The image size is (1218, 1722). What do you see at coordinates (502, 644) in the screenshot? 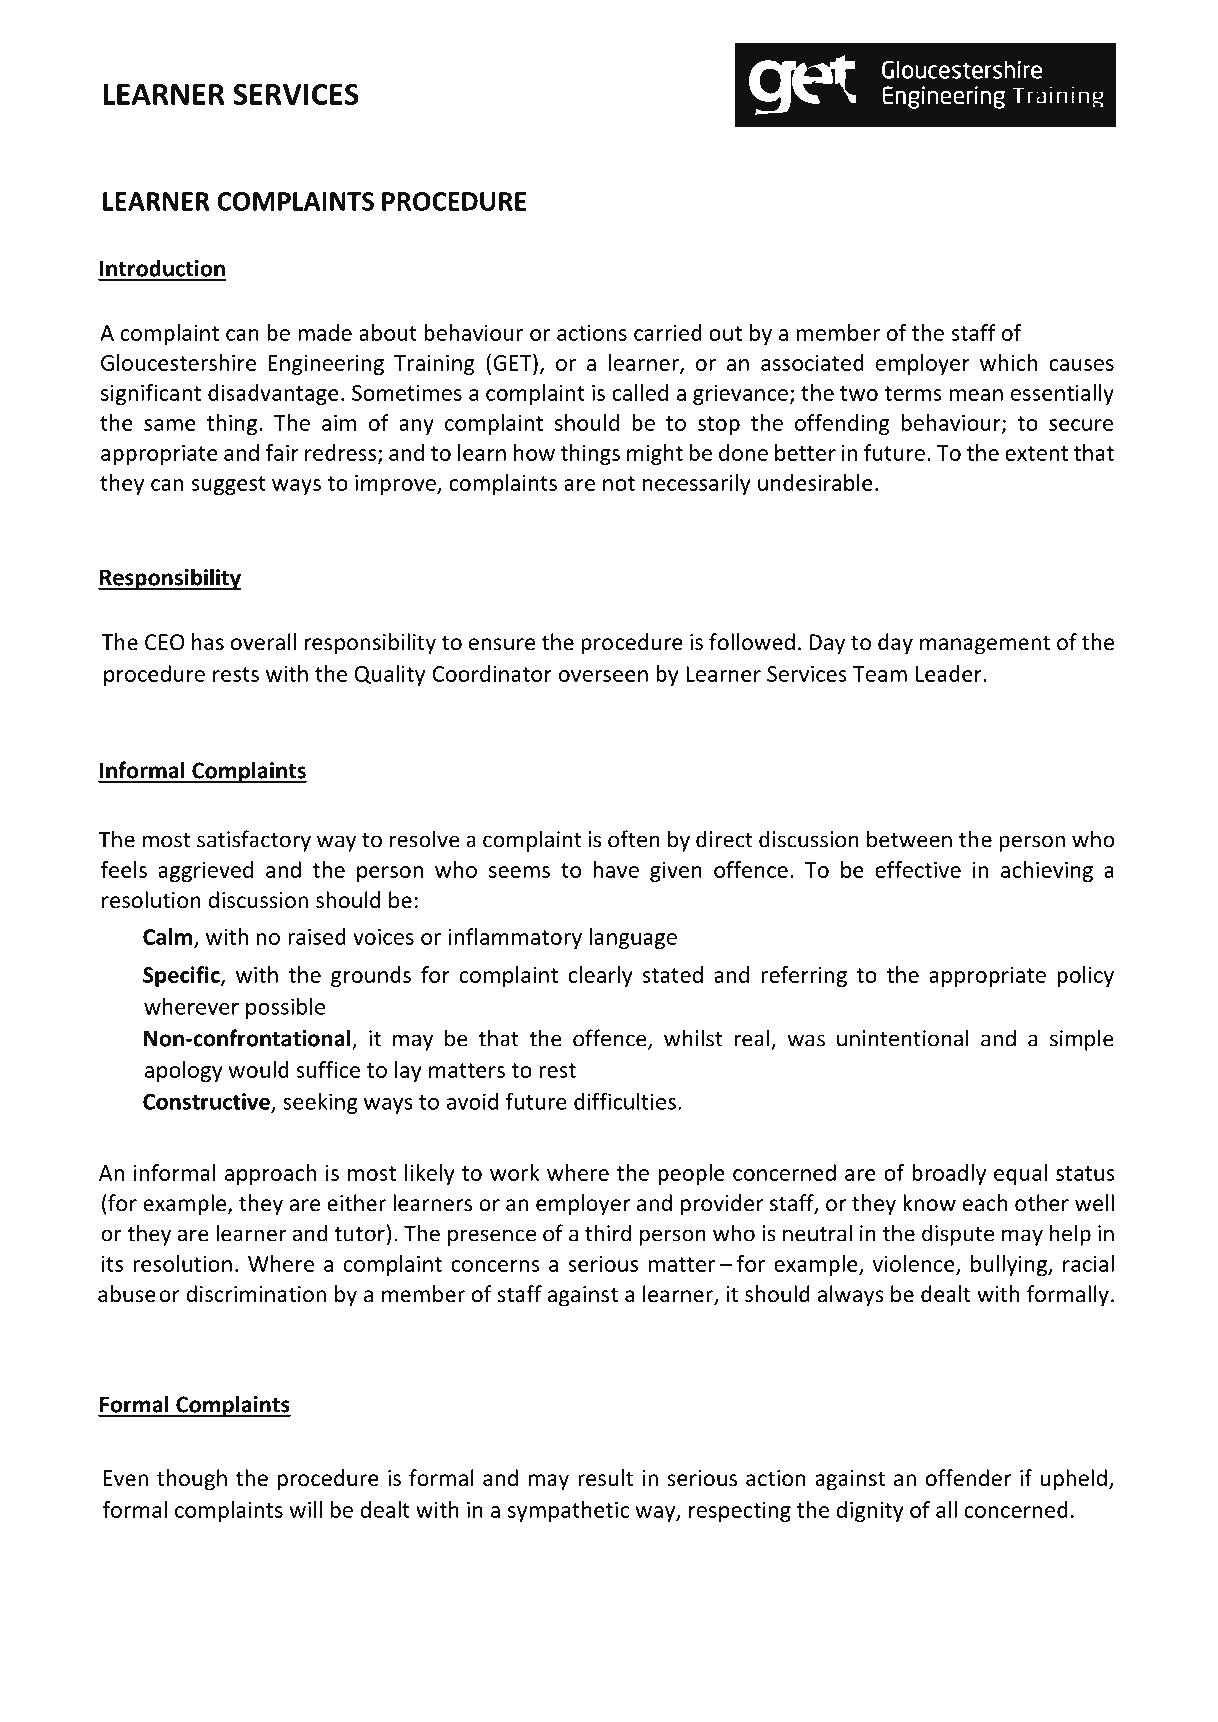
I see `ensure` at bounding box center [502, 644].
